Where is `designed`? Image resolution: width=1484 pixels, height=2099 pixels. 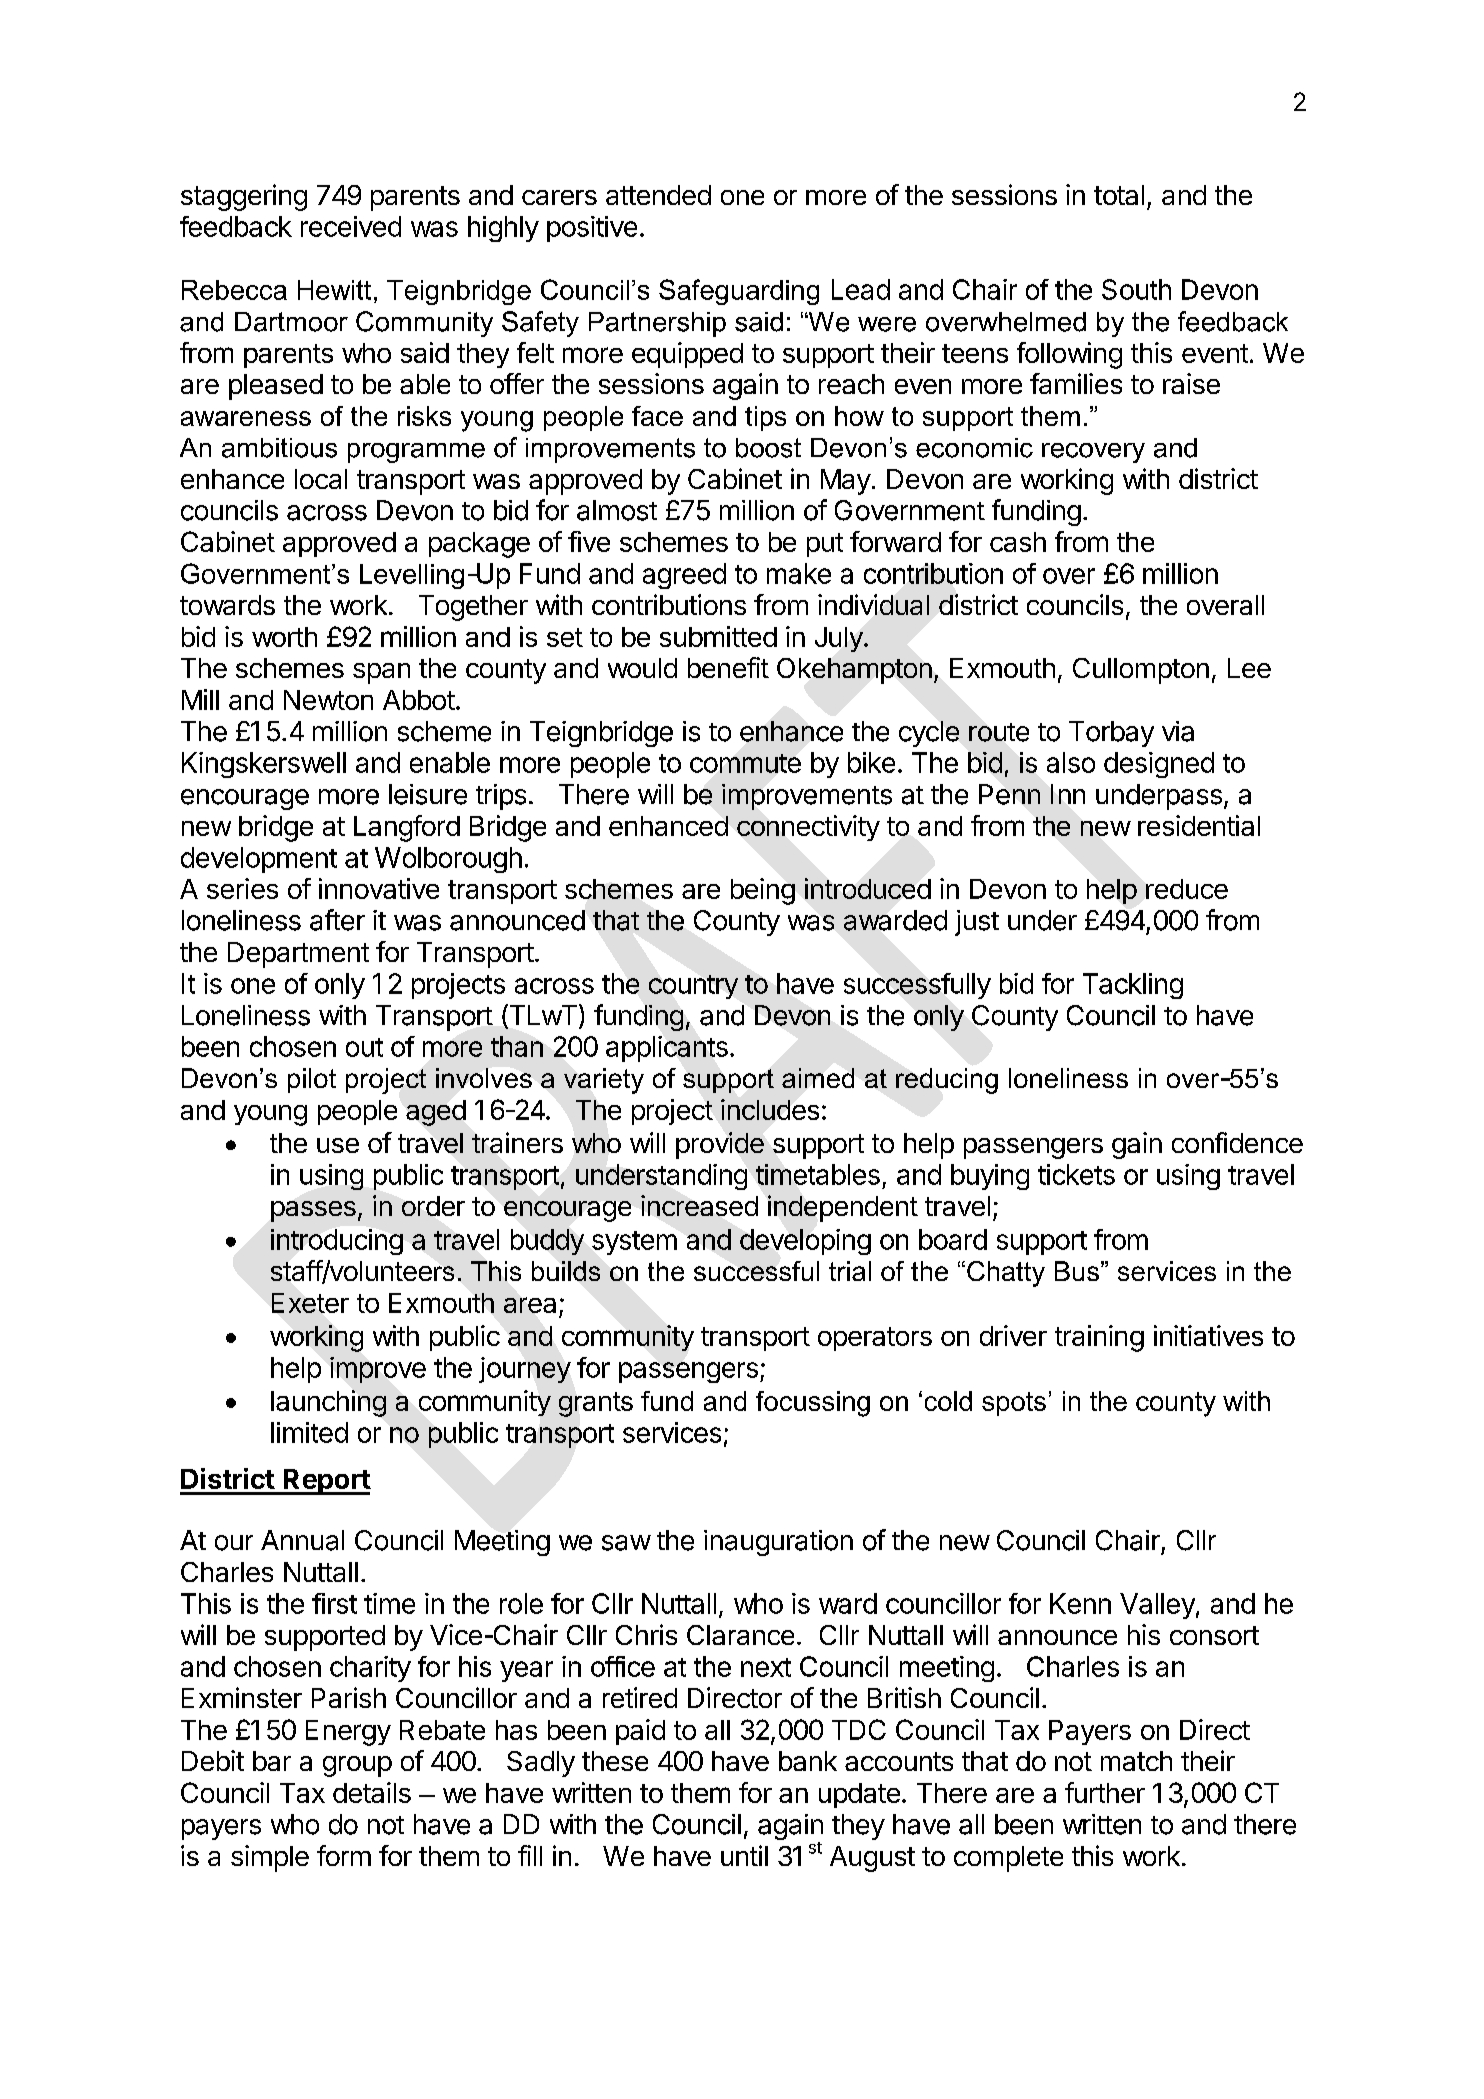 designed is located at coordinates (1159, 765).
